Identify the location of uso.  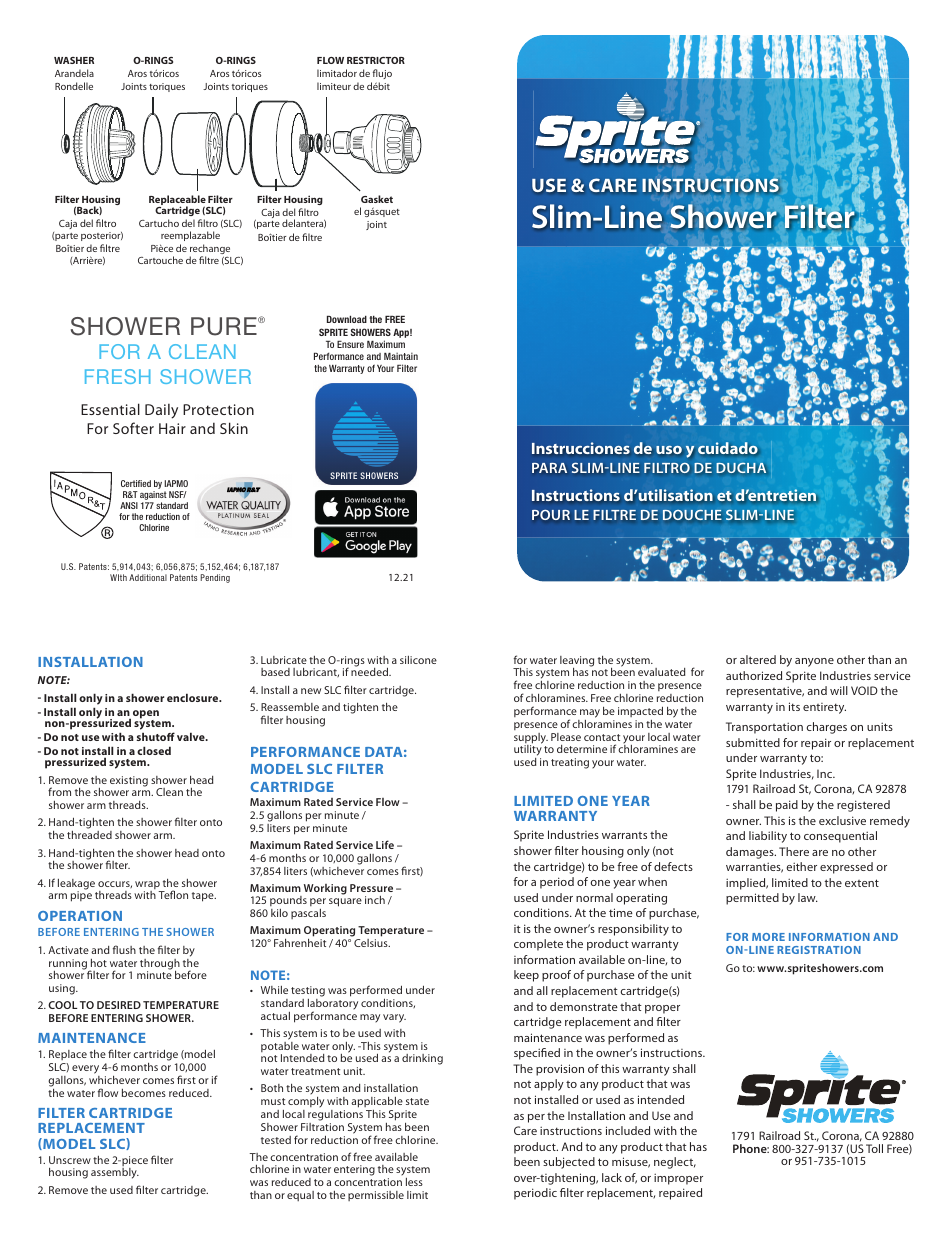
(669, 450).
